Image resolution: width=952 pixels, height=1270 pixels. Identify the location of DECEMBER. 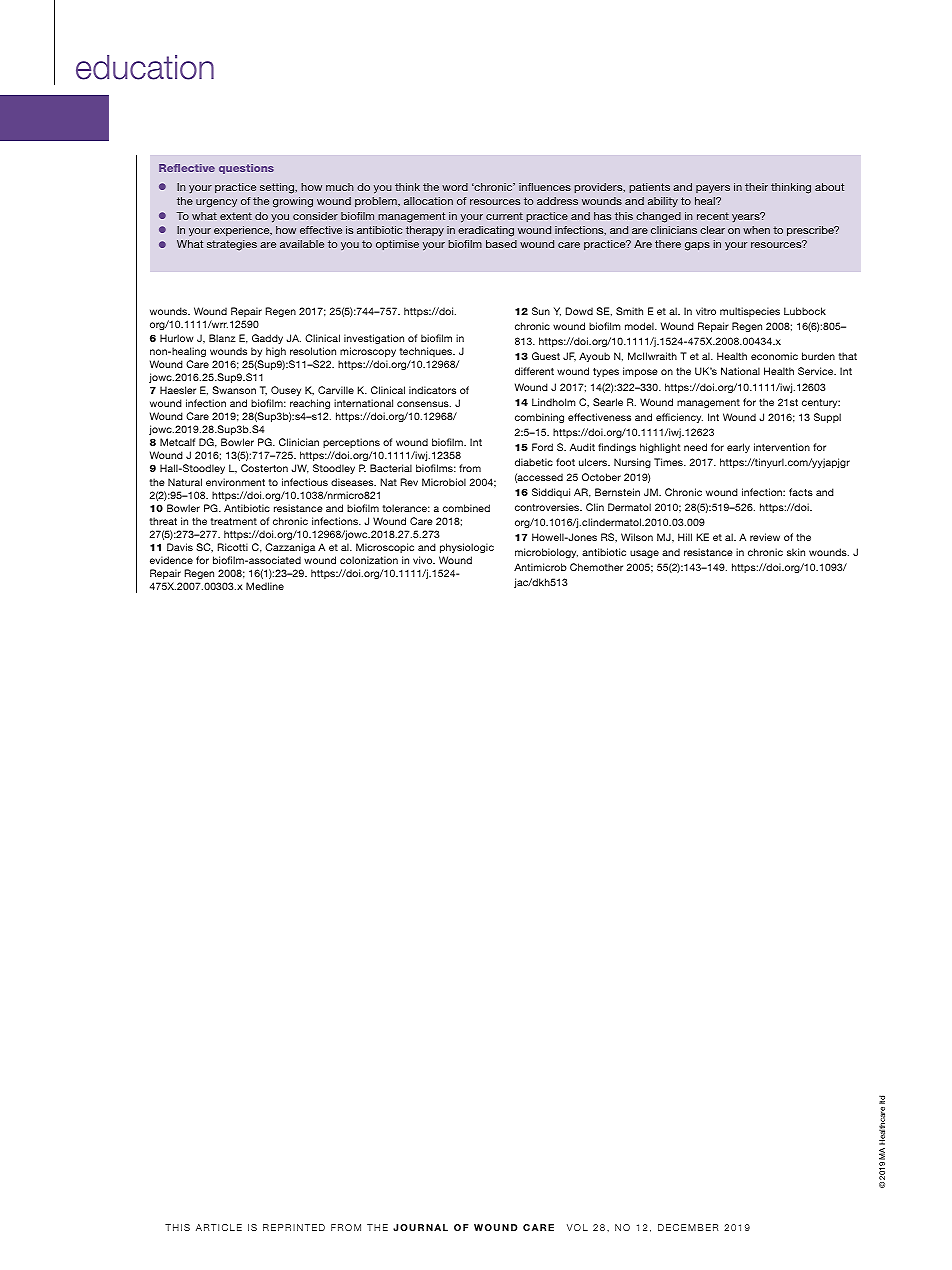
(688, 1227).
